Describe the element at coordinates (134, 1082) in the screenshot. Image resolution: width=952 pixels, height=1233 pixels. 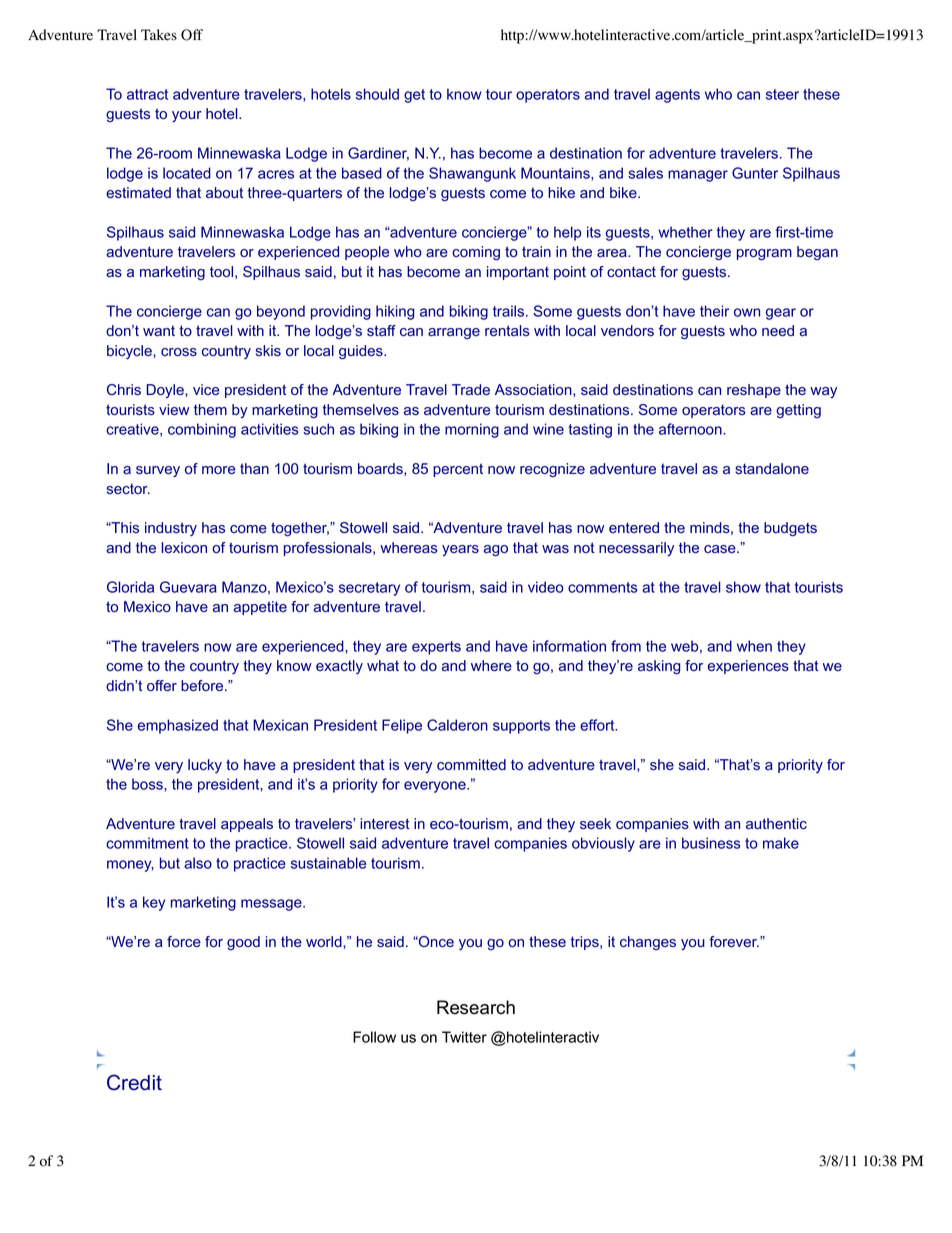
I see `Credit` at that location.
